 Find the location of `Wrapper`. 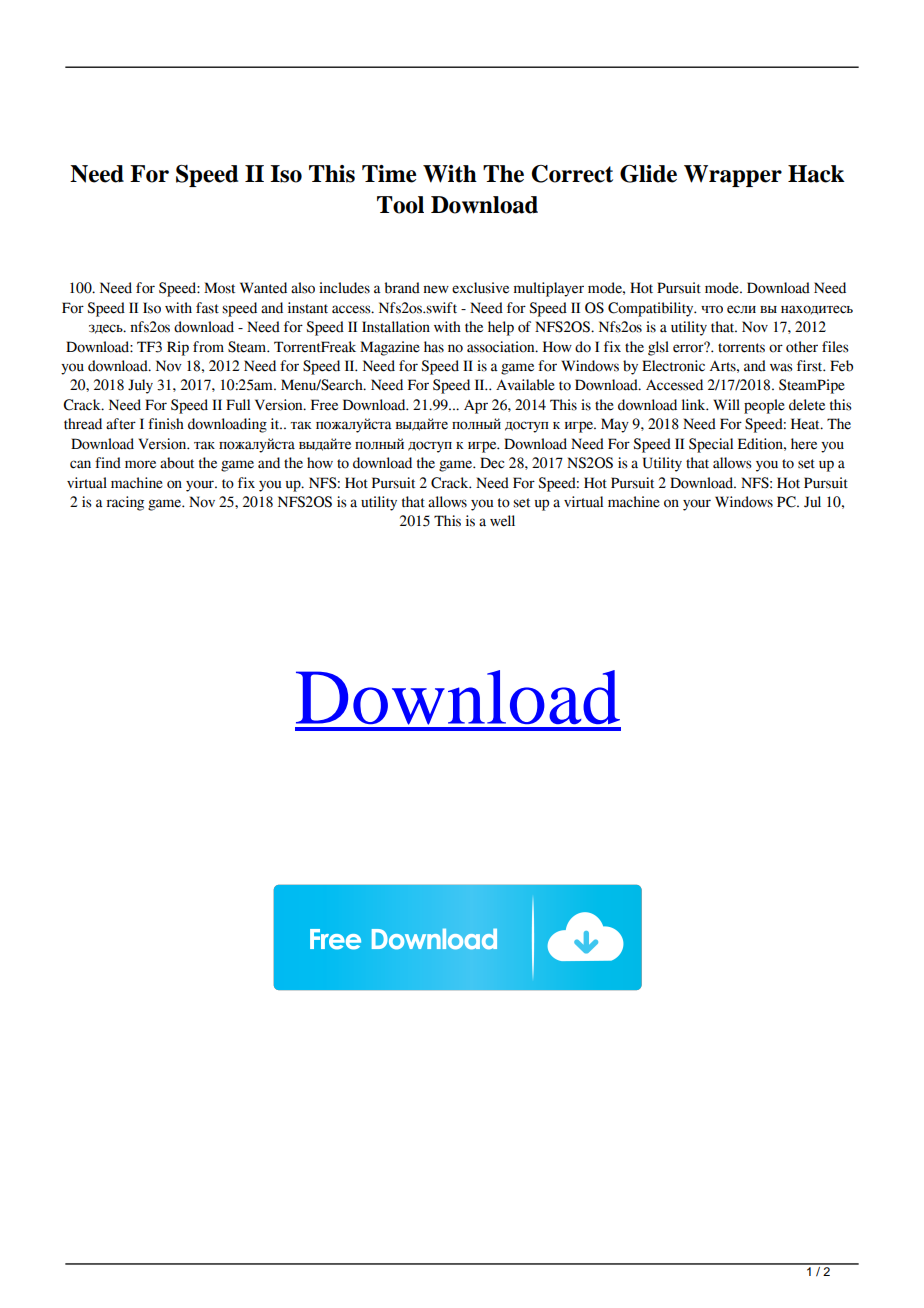

Wrapper is located at coordinates (733, 176).
